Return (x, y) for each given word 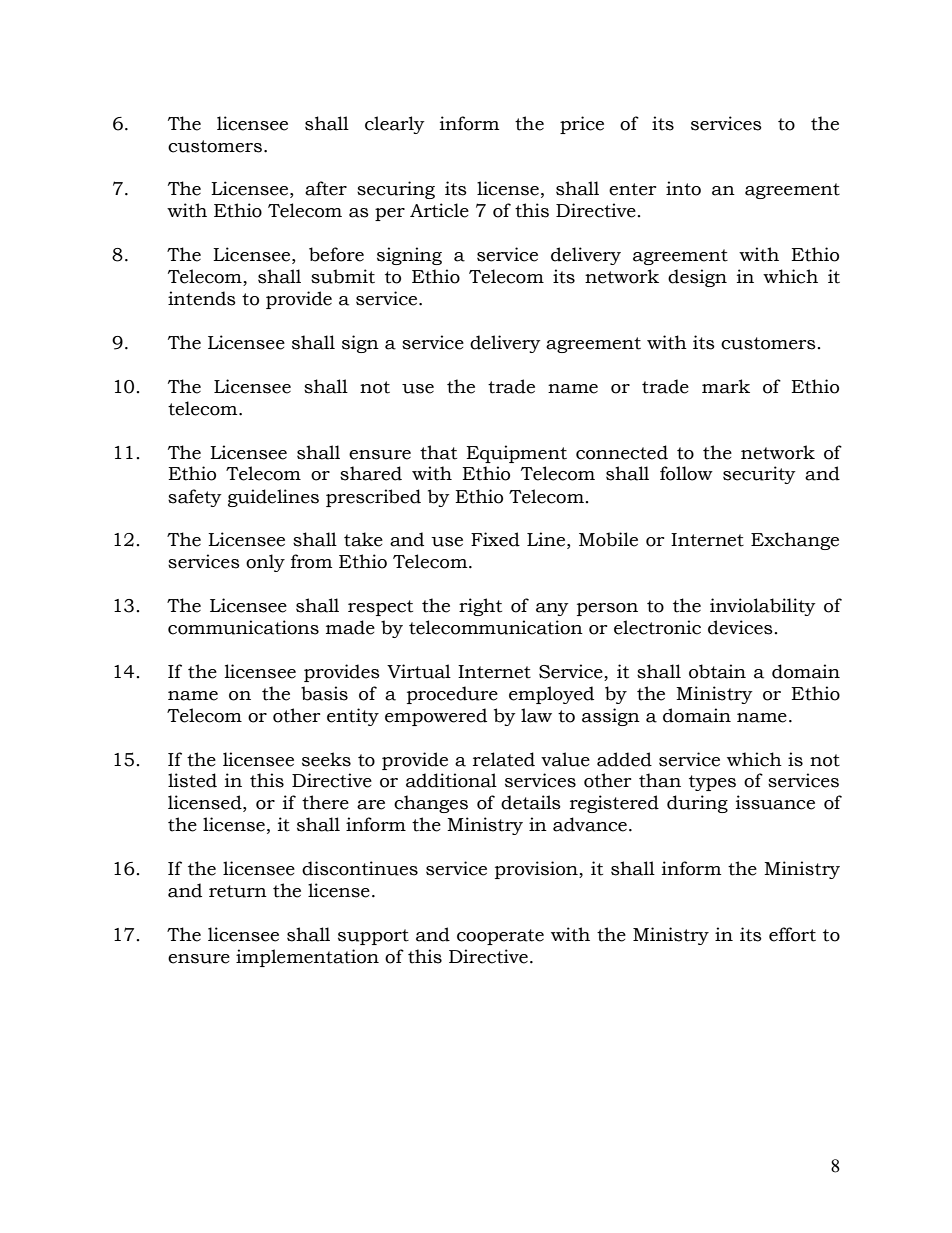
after (326, 188)
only (265, 563)
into (683, 188)
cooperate (500, 937)
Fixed (495, 539)
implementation (307, 958)
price (582, 125)
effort (792, 934)
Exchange (795, 541)
